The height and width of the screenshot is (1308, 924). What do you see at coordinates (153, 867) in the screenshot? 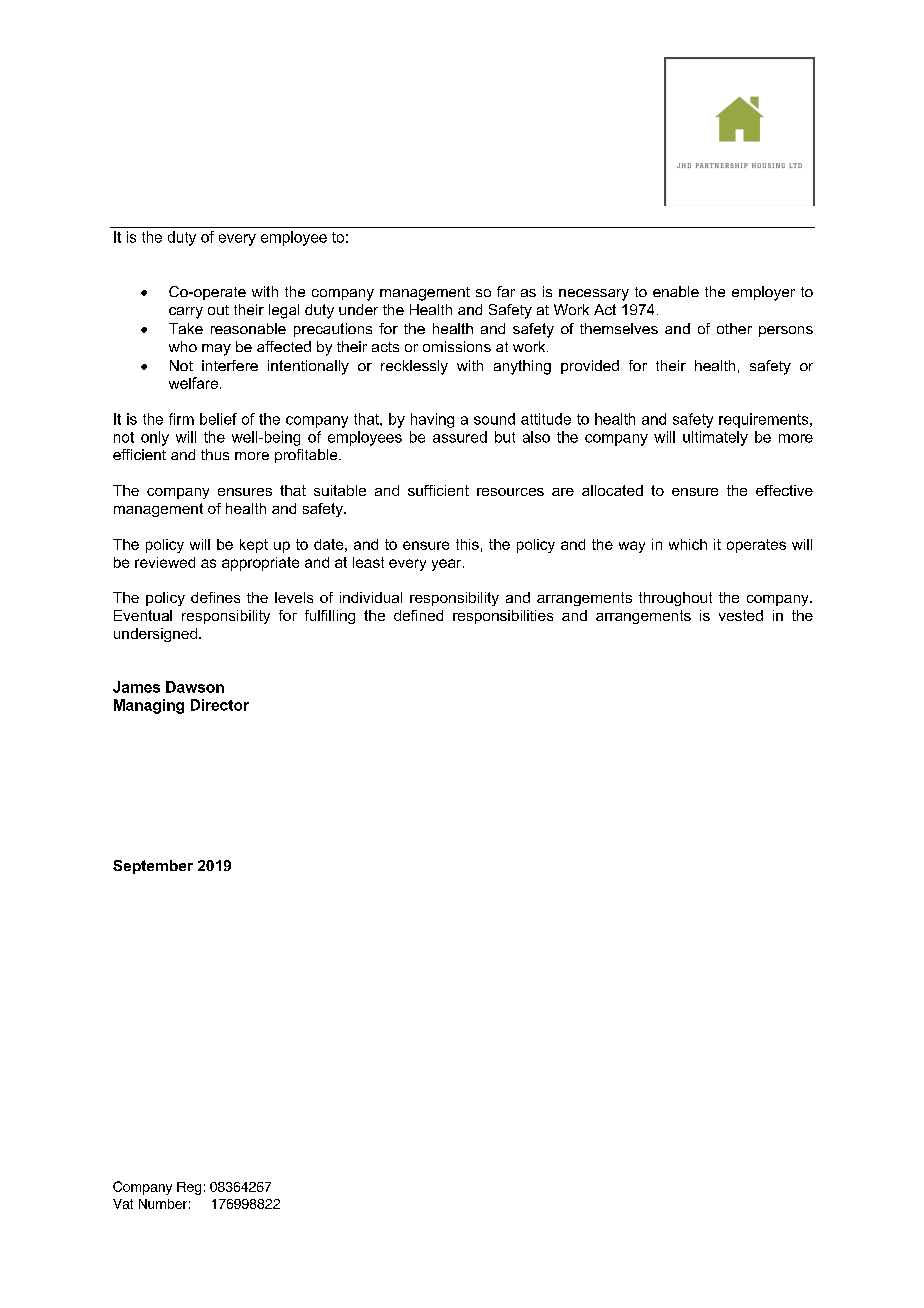
I see `September` at bounding box center [153, 867].
